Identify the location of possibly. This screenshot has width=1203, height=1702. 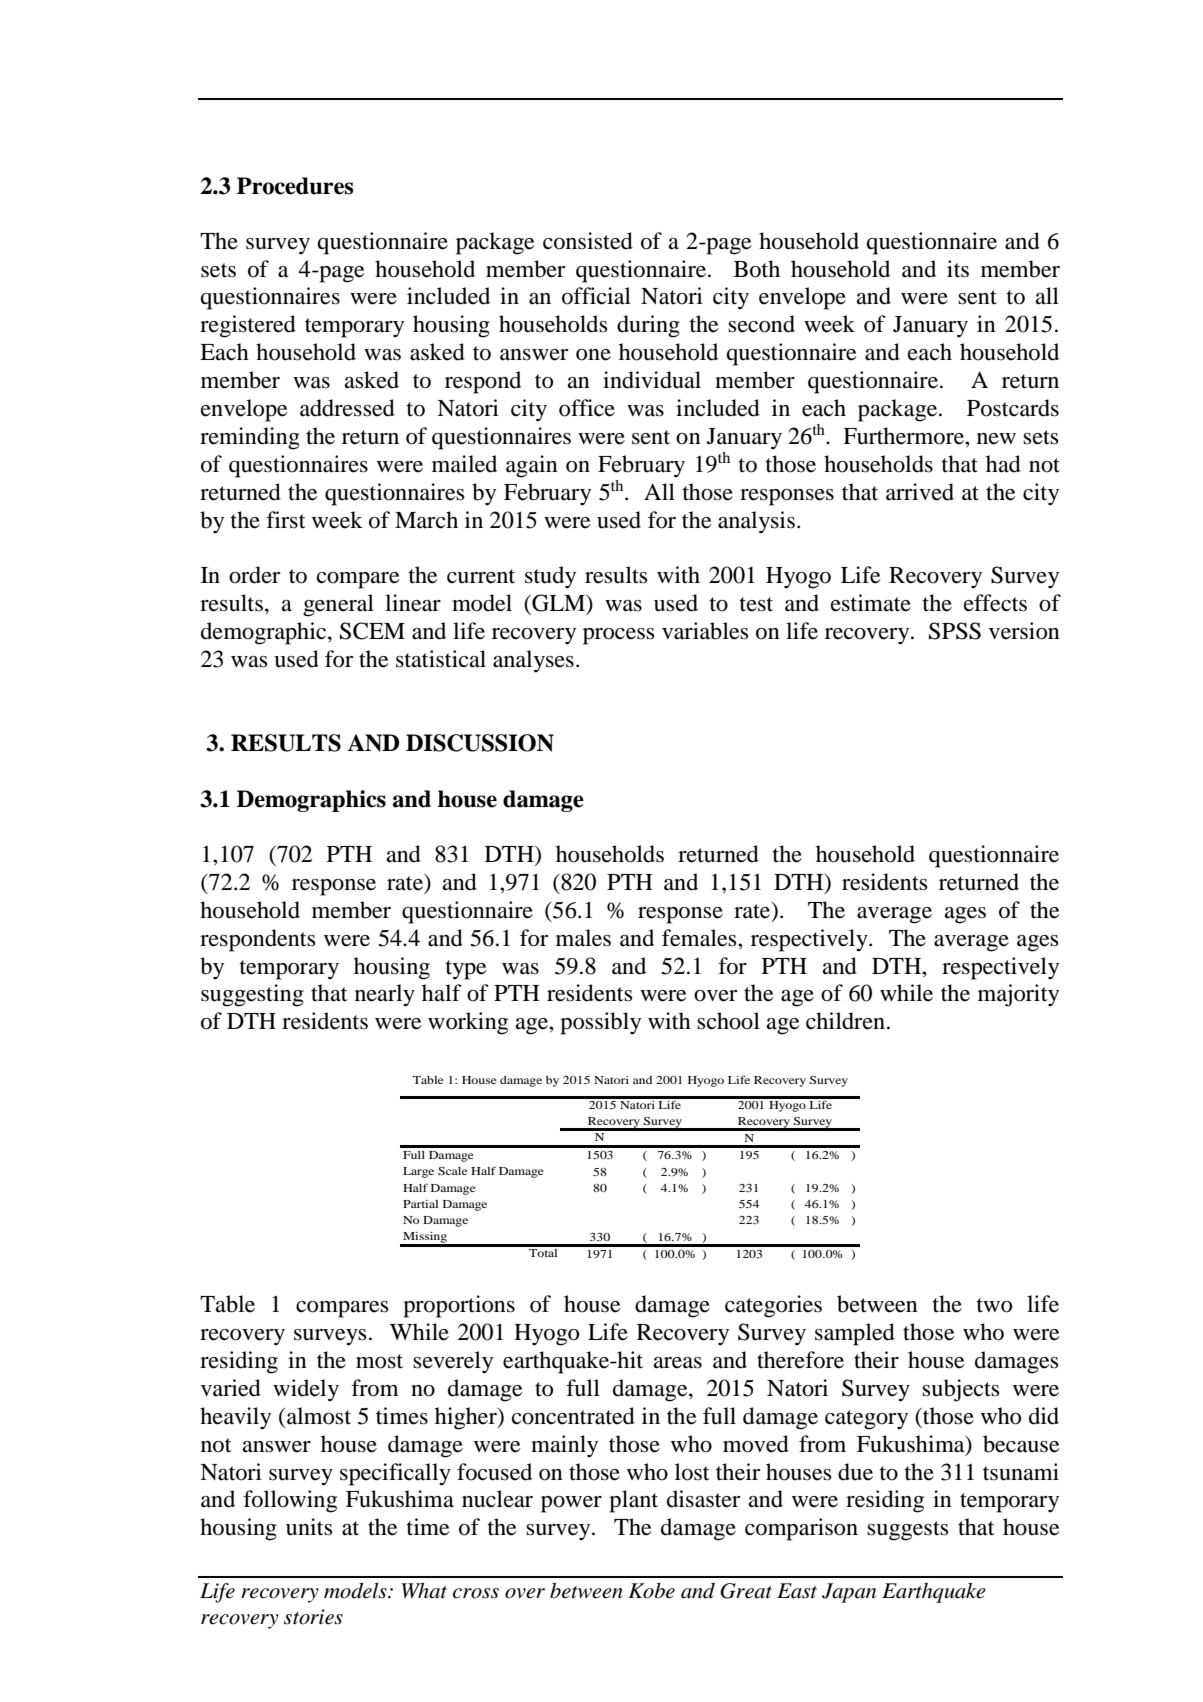
(600, 1023).
